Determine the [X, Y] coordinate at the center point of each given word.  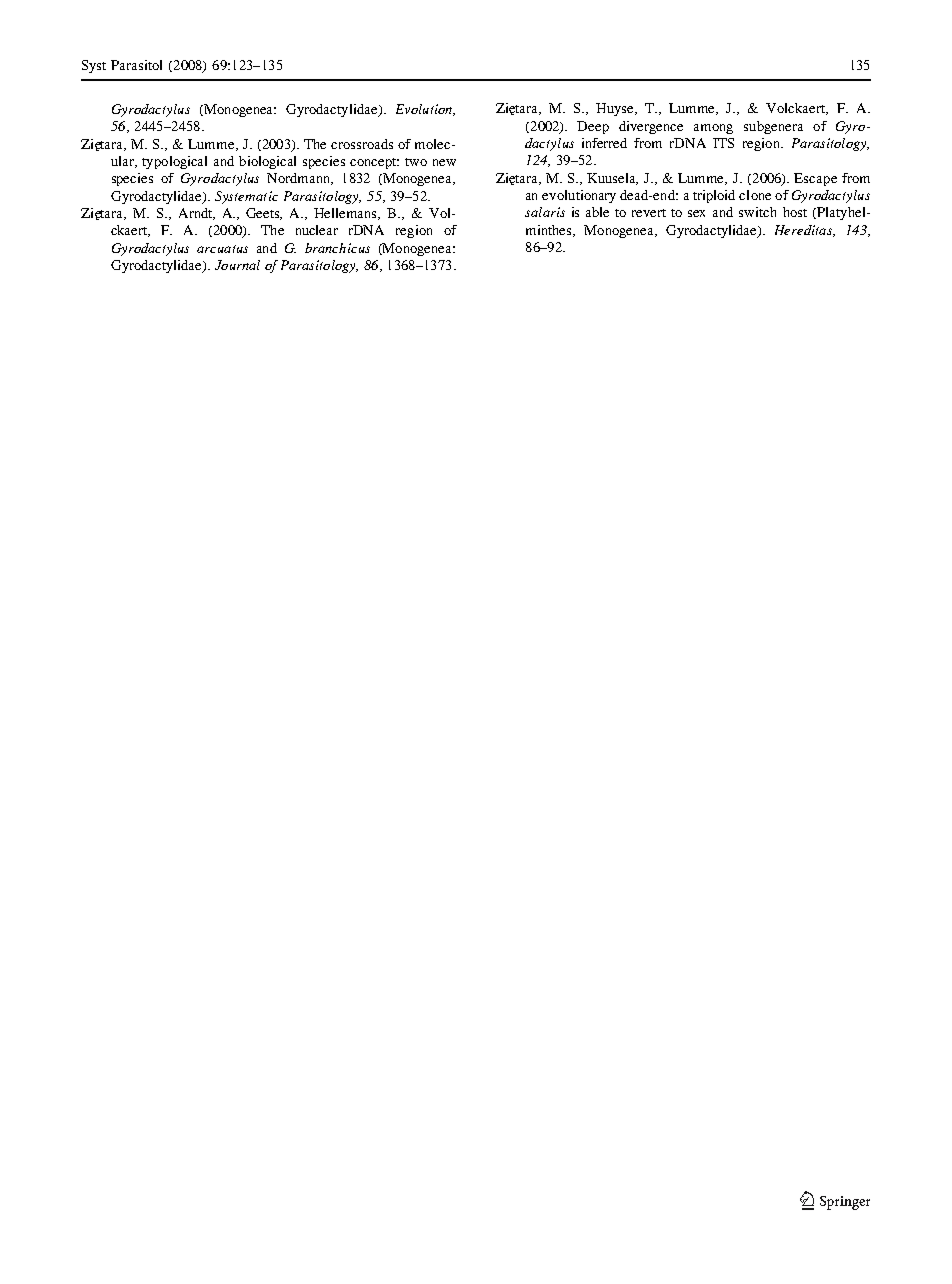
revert [649, 213]
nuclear [317, 230]
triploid [714, 196]
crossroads [362, 144]
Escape [815, 179]
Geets [264, 214]
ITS [723, 143]
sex [696, 213]
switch [757, 212]
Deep [593, 127]
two [416, 162]
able [597, 212]
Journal [237, 265]
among [713, 129]
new [444, 162]
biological [267, 162]
